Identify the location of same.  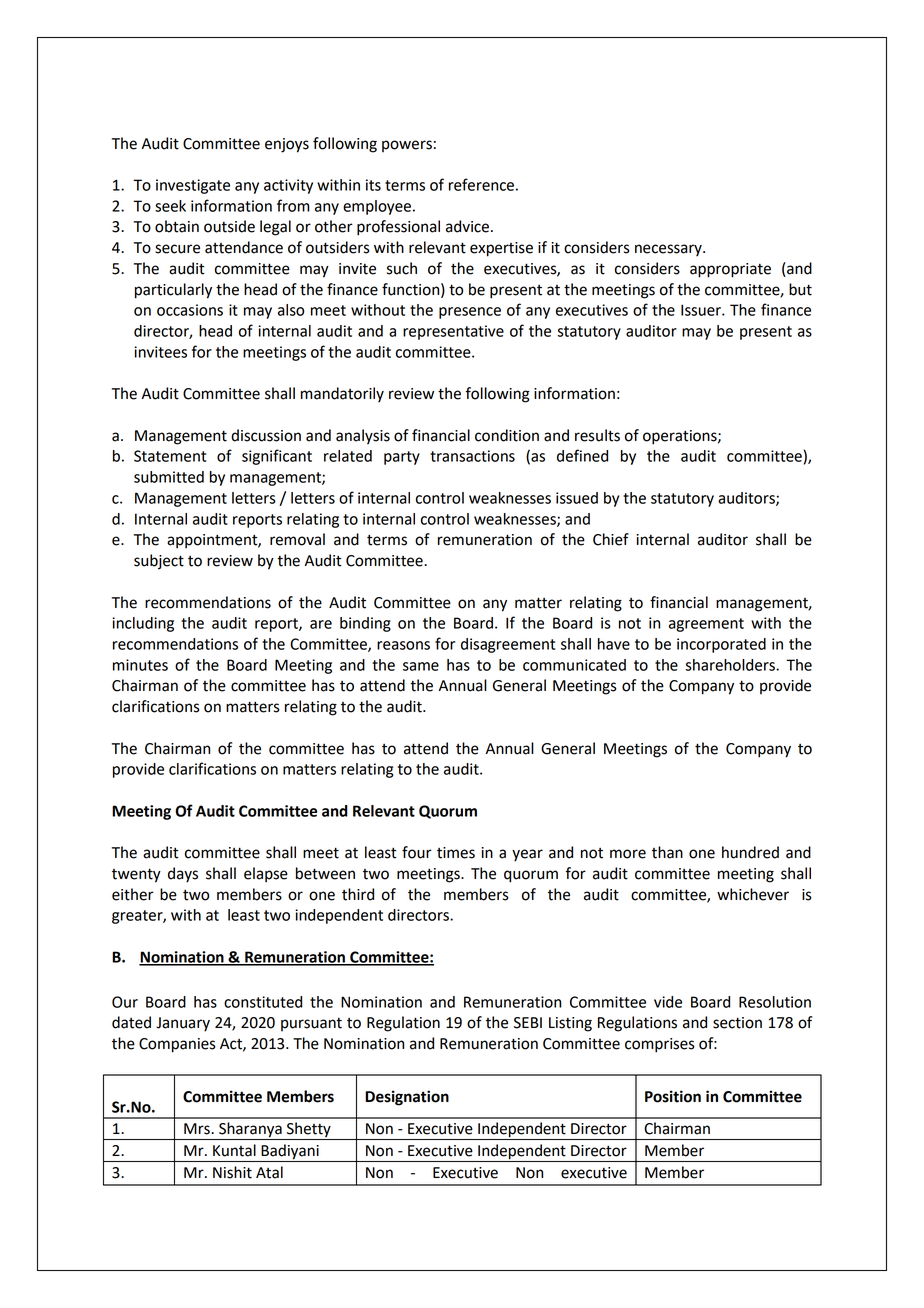
(421, 666).
